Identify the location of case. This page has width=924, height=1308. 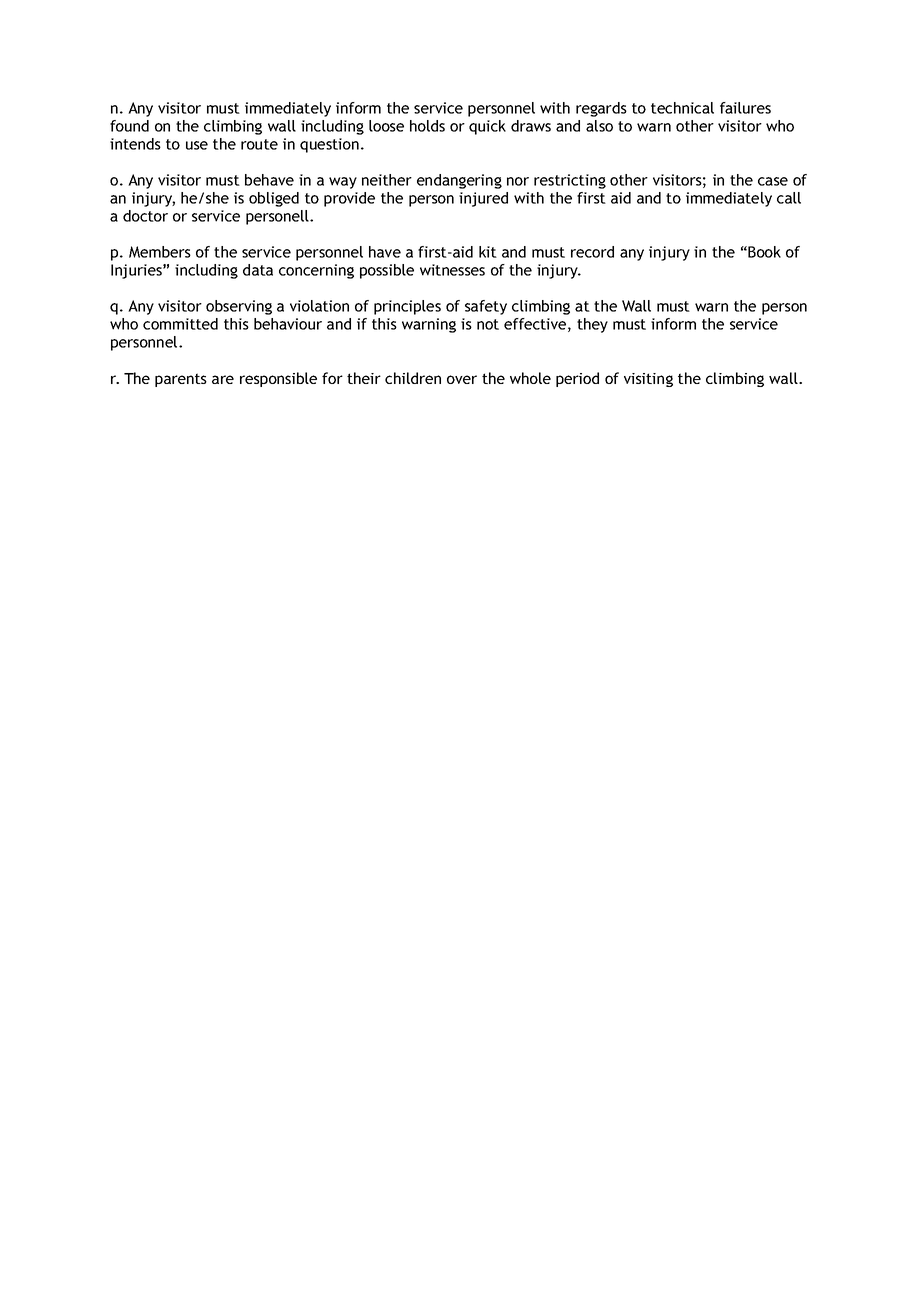
(773, 181).
